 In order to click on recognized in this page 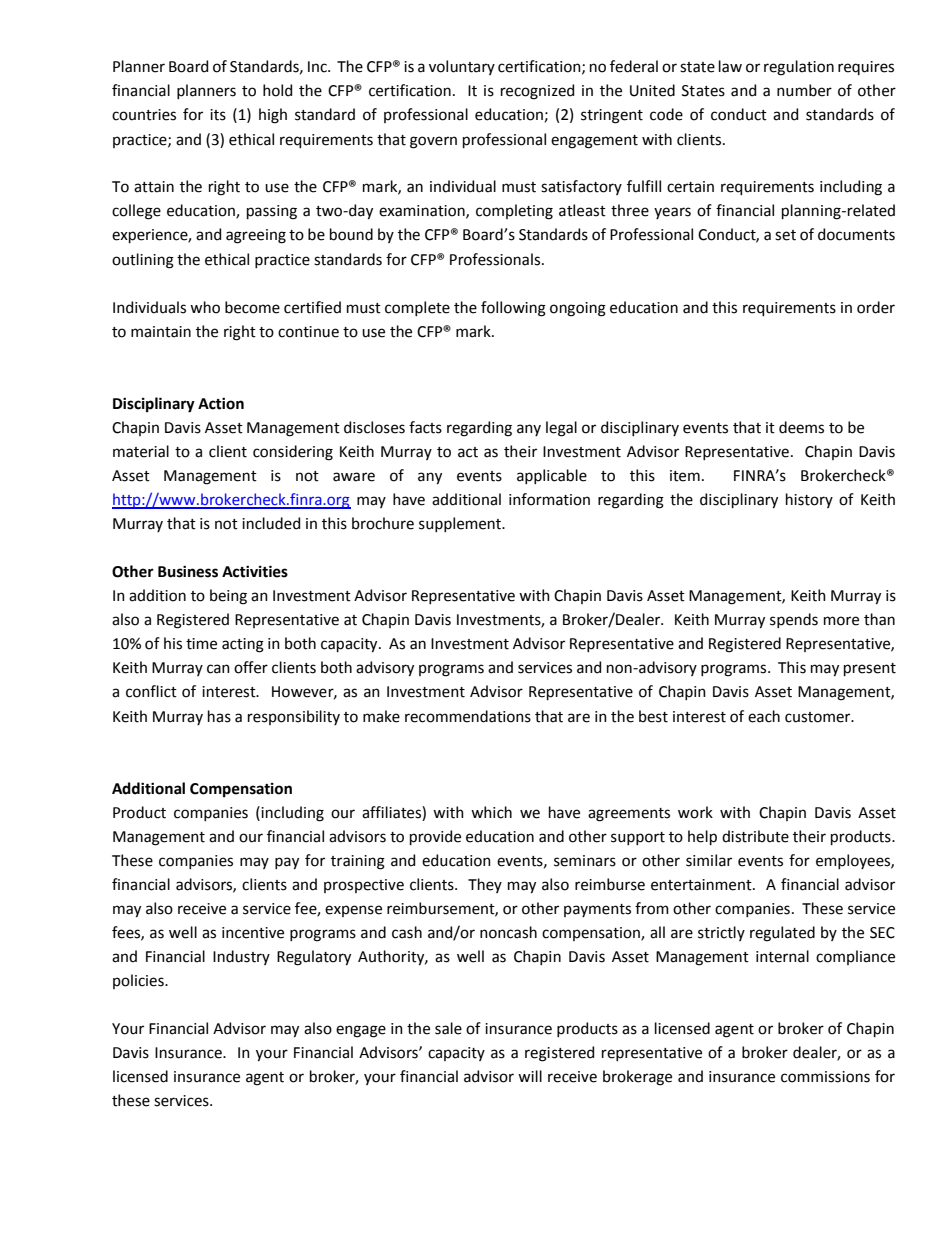, I will do `click(537, 92)`.
